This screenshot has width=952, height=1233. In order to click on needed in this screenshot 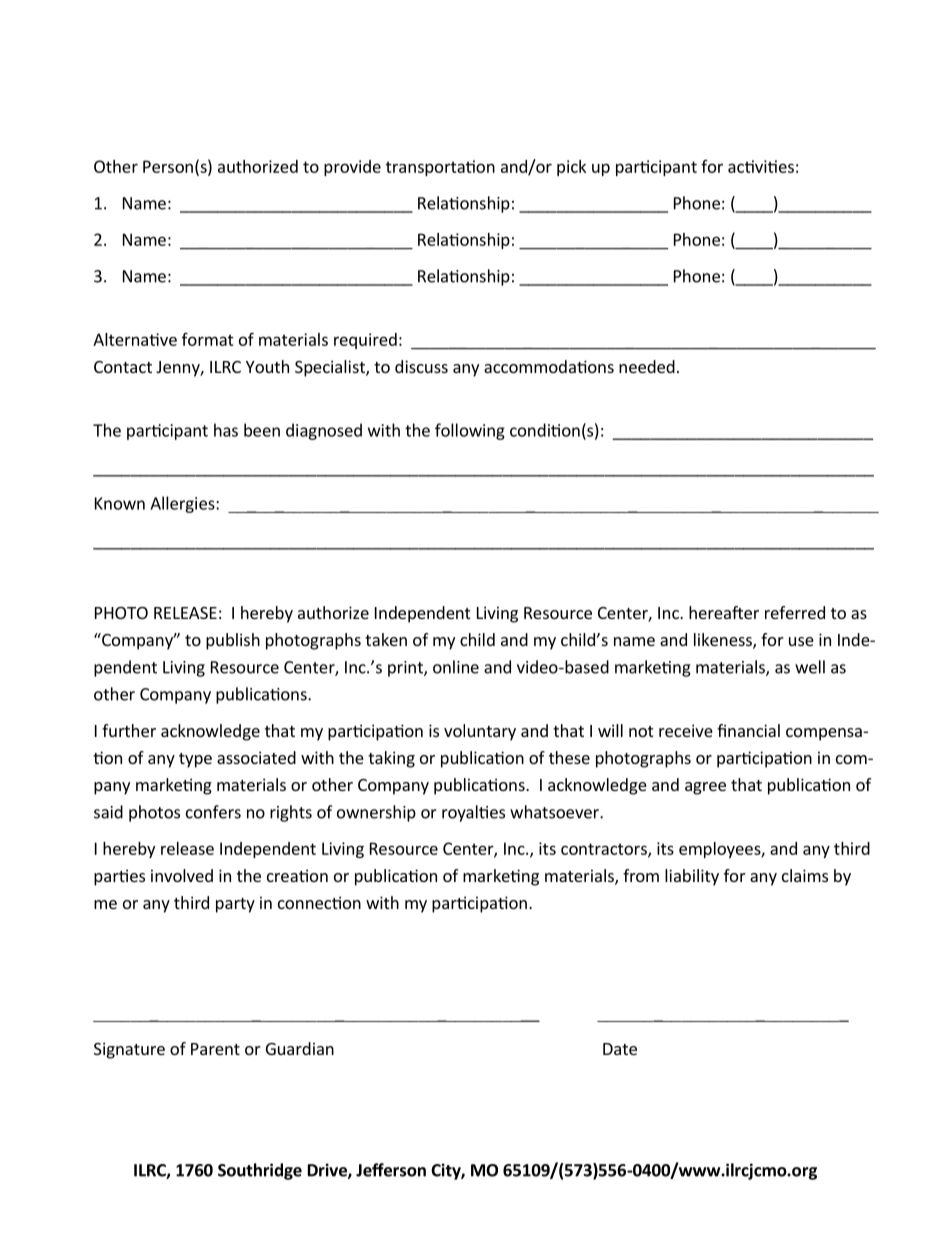, I will do `click(647, 366)`.
